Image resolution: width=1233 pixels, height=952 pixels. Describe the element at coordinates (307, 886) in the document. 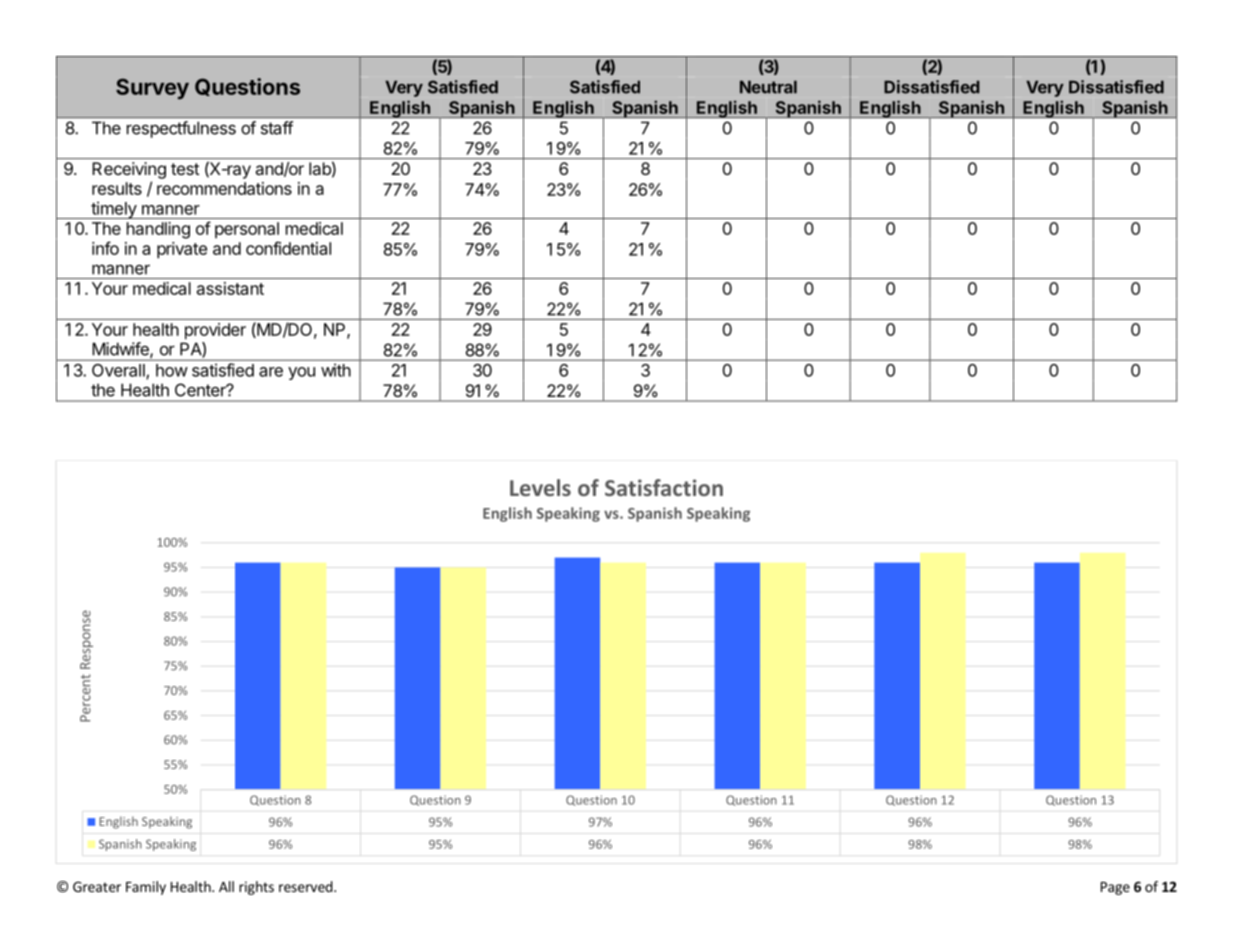

I see `reserved` at that location.
